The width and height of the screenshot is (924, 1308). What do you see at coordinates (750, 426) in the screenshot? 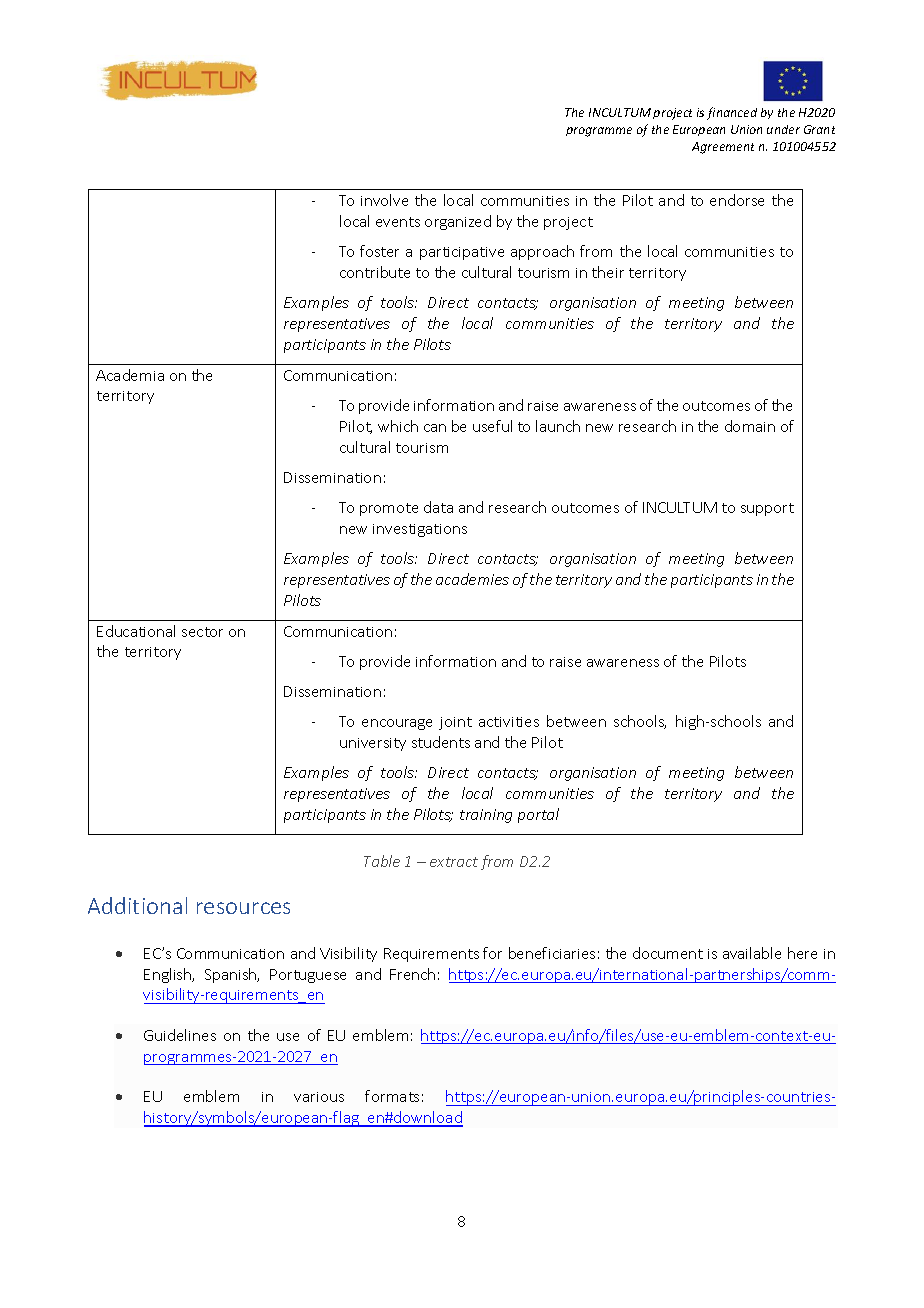
I see `domain` at bounding box center [750, 426].
